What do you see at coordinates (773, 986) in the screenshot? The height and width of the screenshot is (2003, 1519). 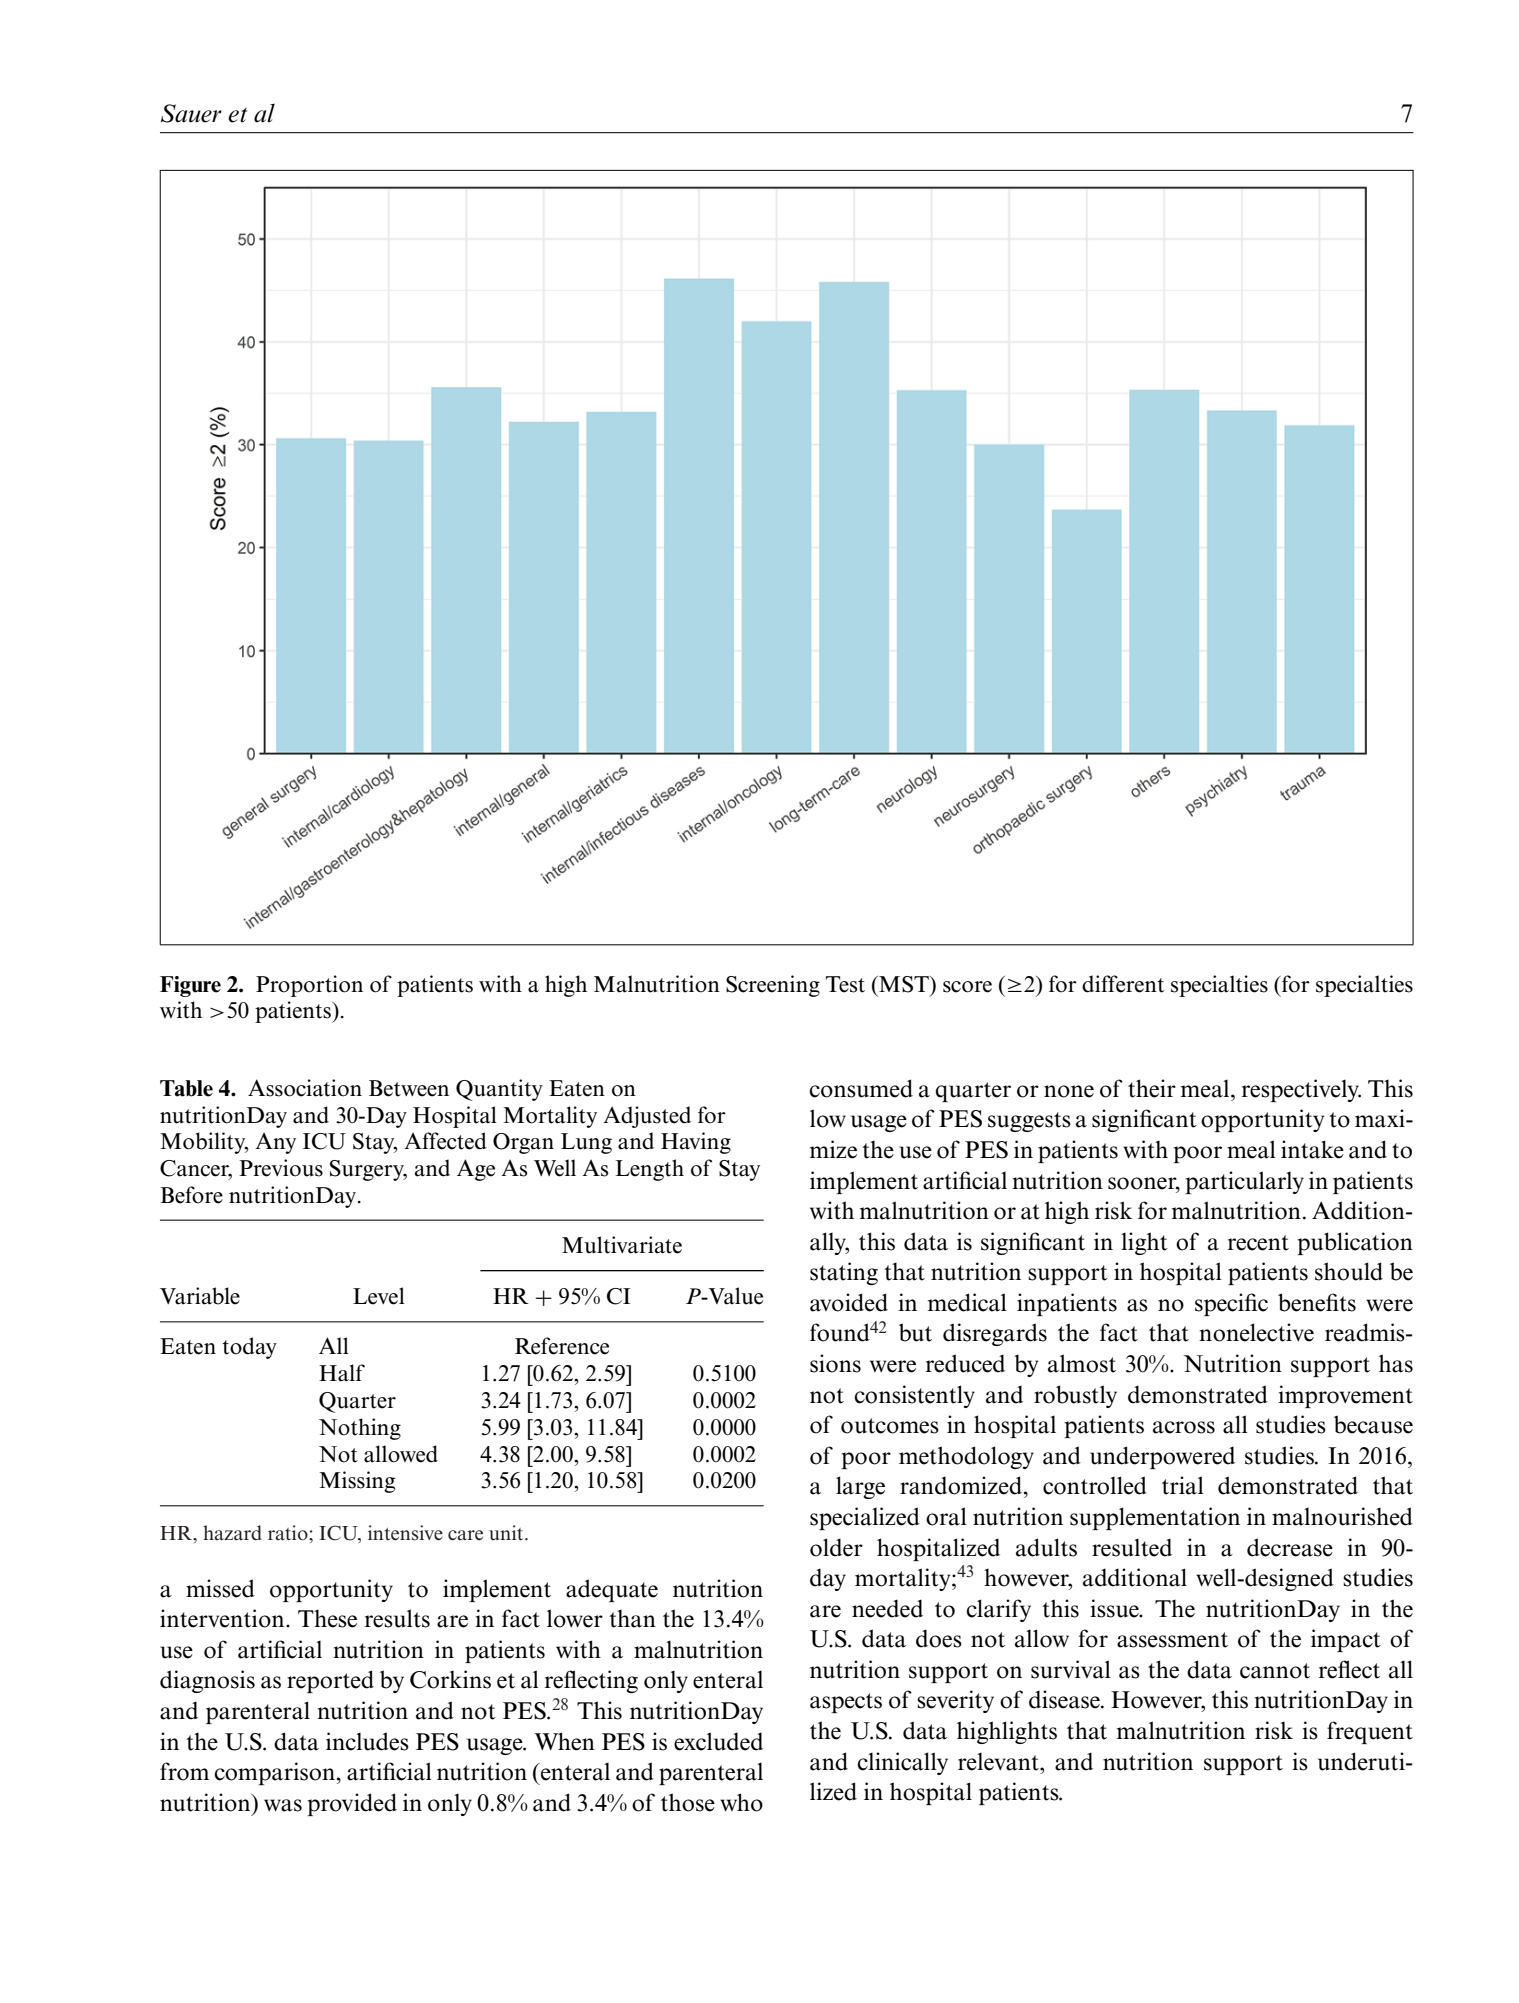 I see `Screening` at bounding box center [773, 986].
